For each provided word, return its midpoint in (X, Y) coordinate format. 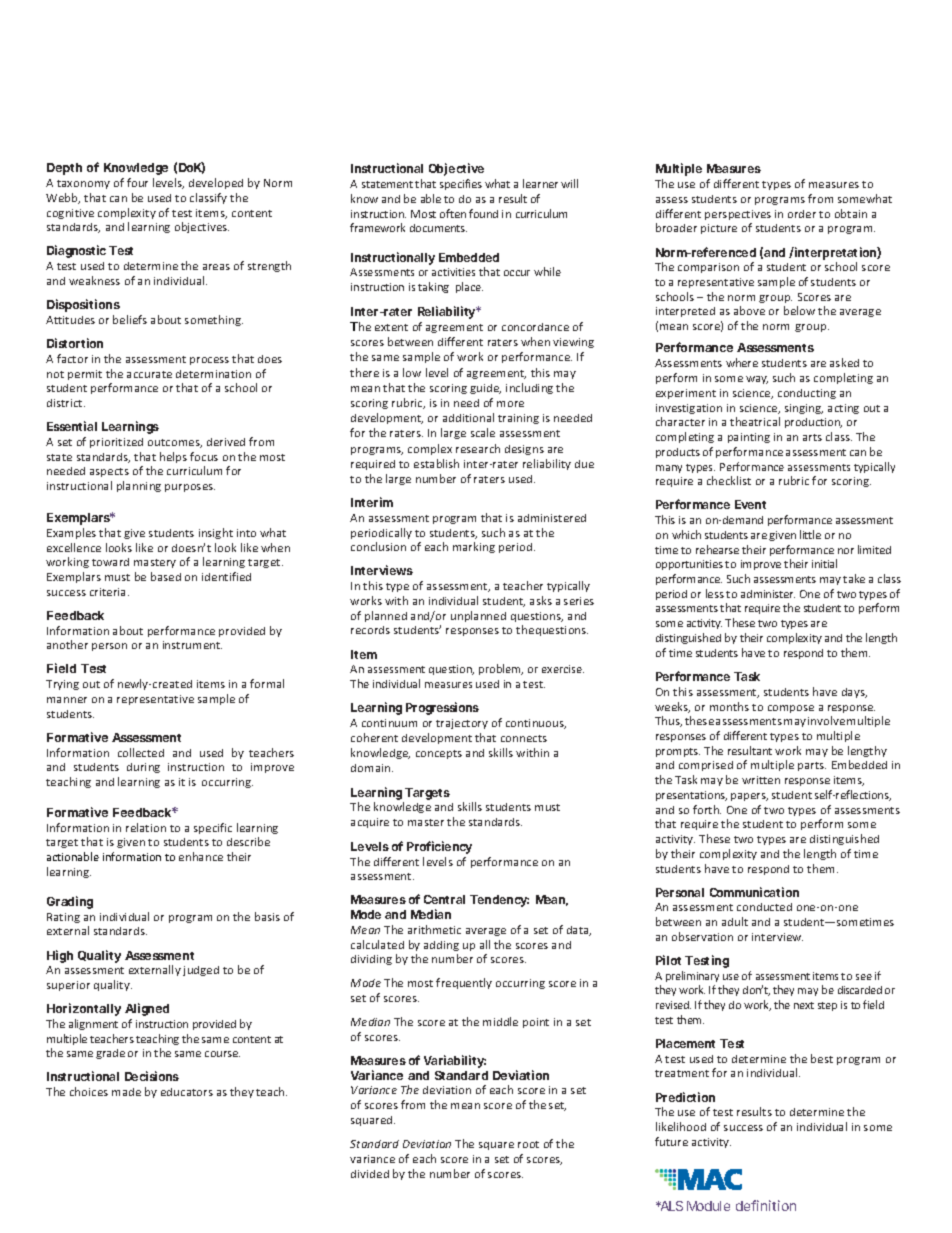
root (528, 1144)
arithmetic (434, 929)
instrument (192, 645)
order (802, 214)
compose (791, 709)
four (137, 182)
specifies (461, 184)
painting (749, 438)
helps (173, 457)
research (478, 448)
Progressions (442, 708)
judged (201, 971)
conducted (764, 907)
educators (187, 1092)
